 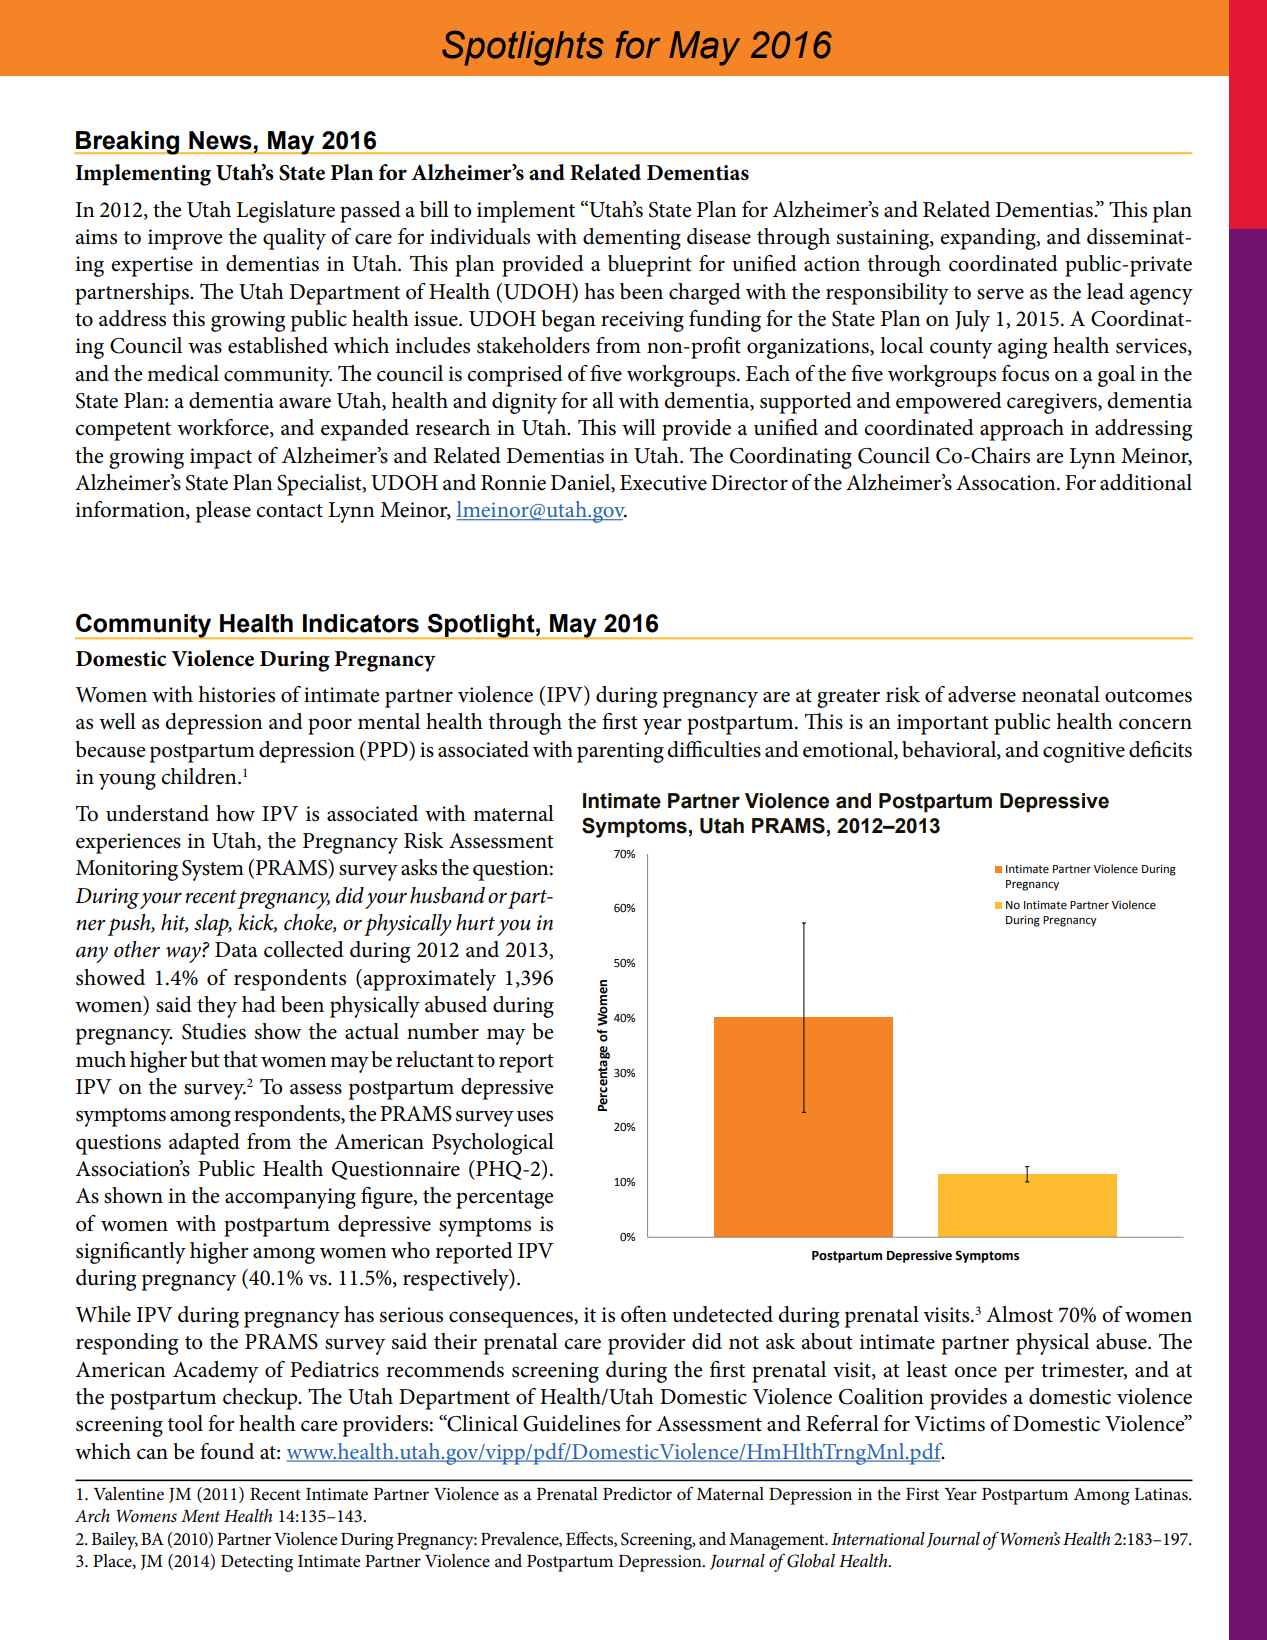 What do you see at coordinates (213, 870) in the page?
I see `System` at bounding box center [213, 870].
